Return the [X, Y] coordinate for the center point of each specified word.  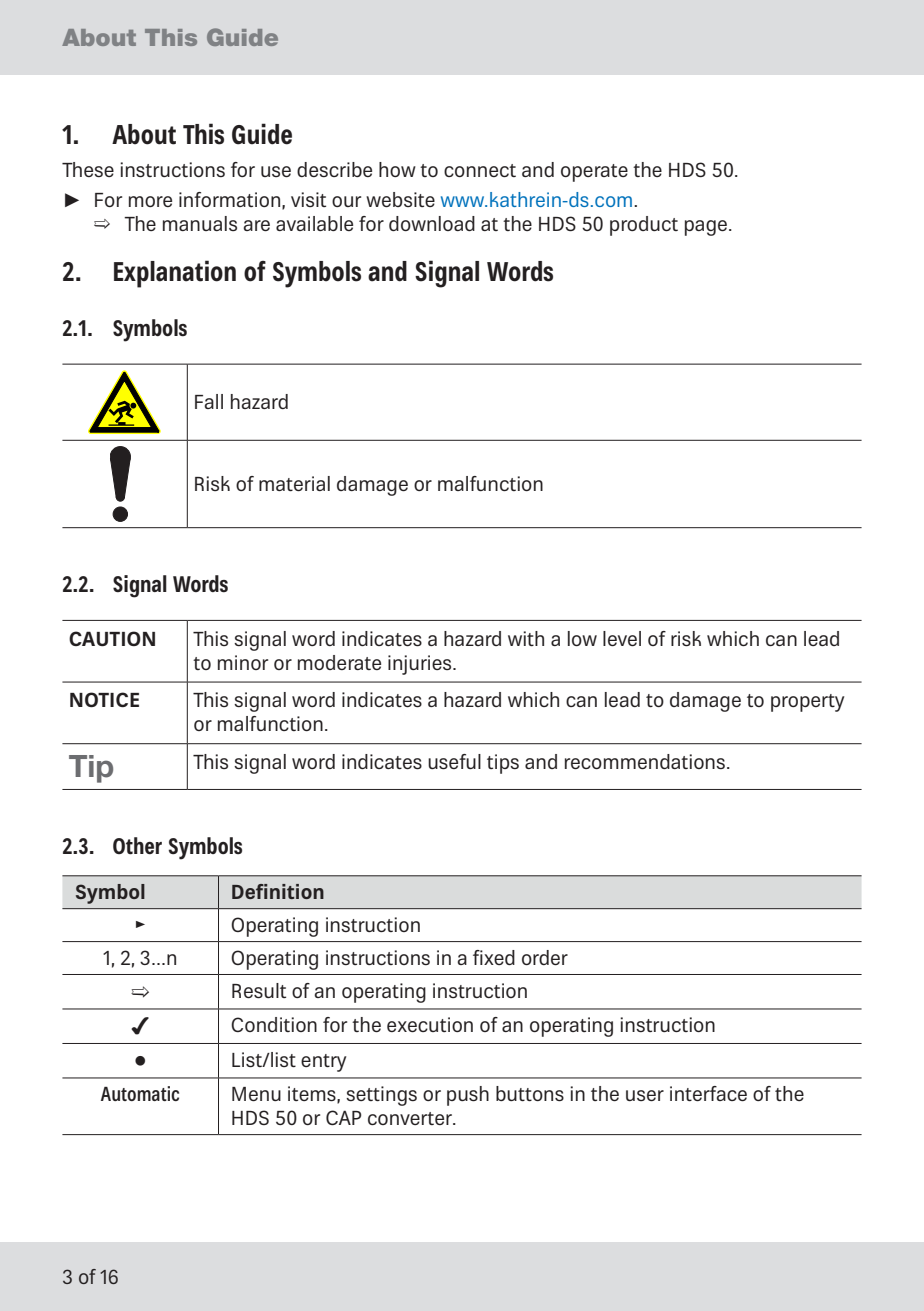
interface [708, 1093]
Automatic [140, 1093]
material [294, 483]
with [526, 638]
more [150, 201]
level [622, 638]
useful [454, 761]
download [432, 223]
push [468, 1096]
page [706, 228]
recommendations [645, 761]
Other [137, 846]
